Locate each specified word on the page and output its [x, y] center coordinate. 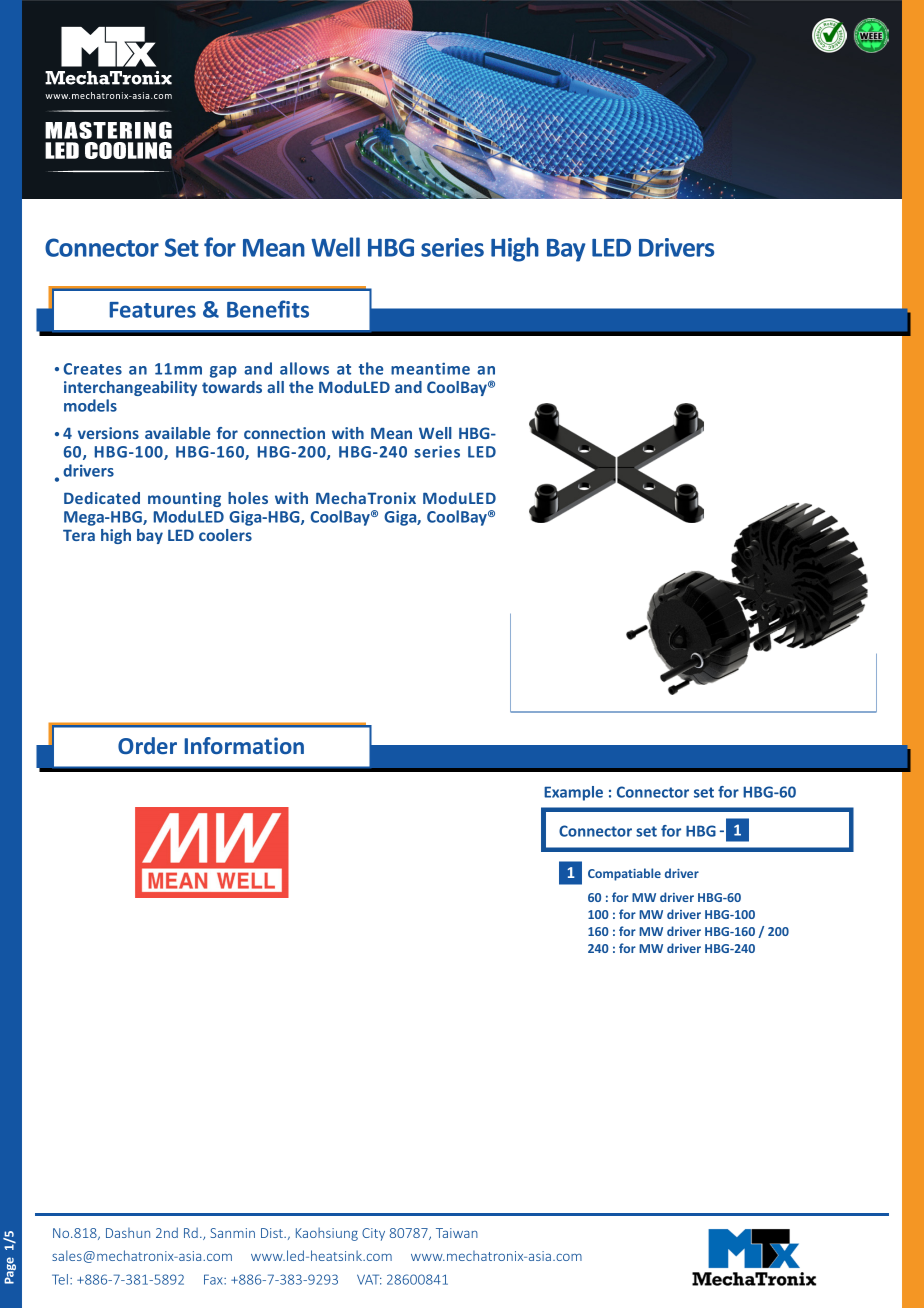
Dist [273, 1233]
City [373, 1234]
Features [153, 310]
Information [244, 745]
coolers [225, 535]
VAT [369, 1279]
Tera [79, 535]
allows [304, 368]
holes [248, 498]
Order [147, 745]
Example [573, 793]
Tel [60, 1279]
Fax [214, 1279]
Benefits [268, 309]
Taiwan [457, 1233]
